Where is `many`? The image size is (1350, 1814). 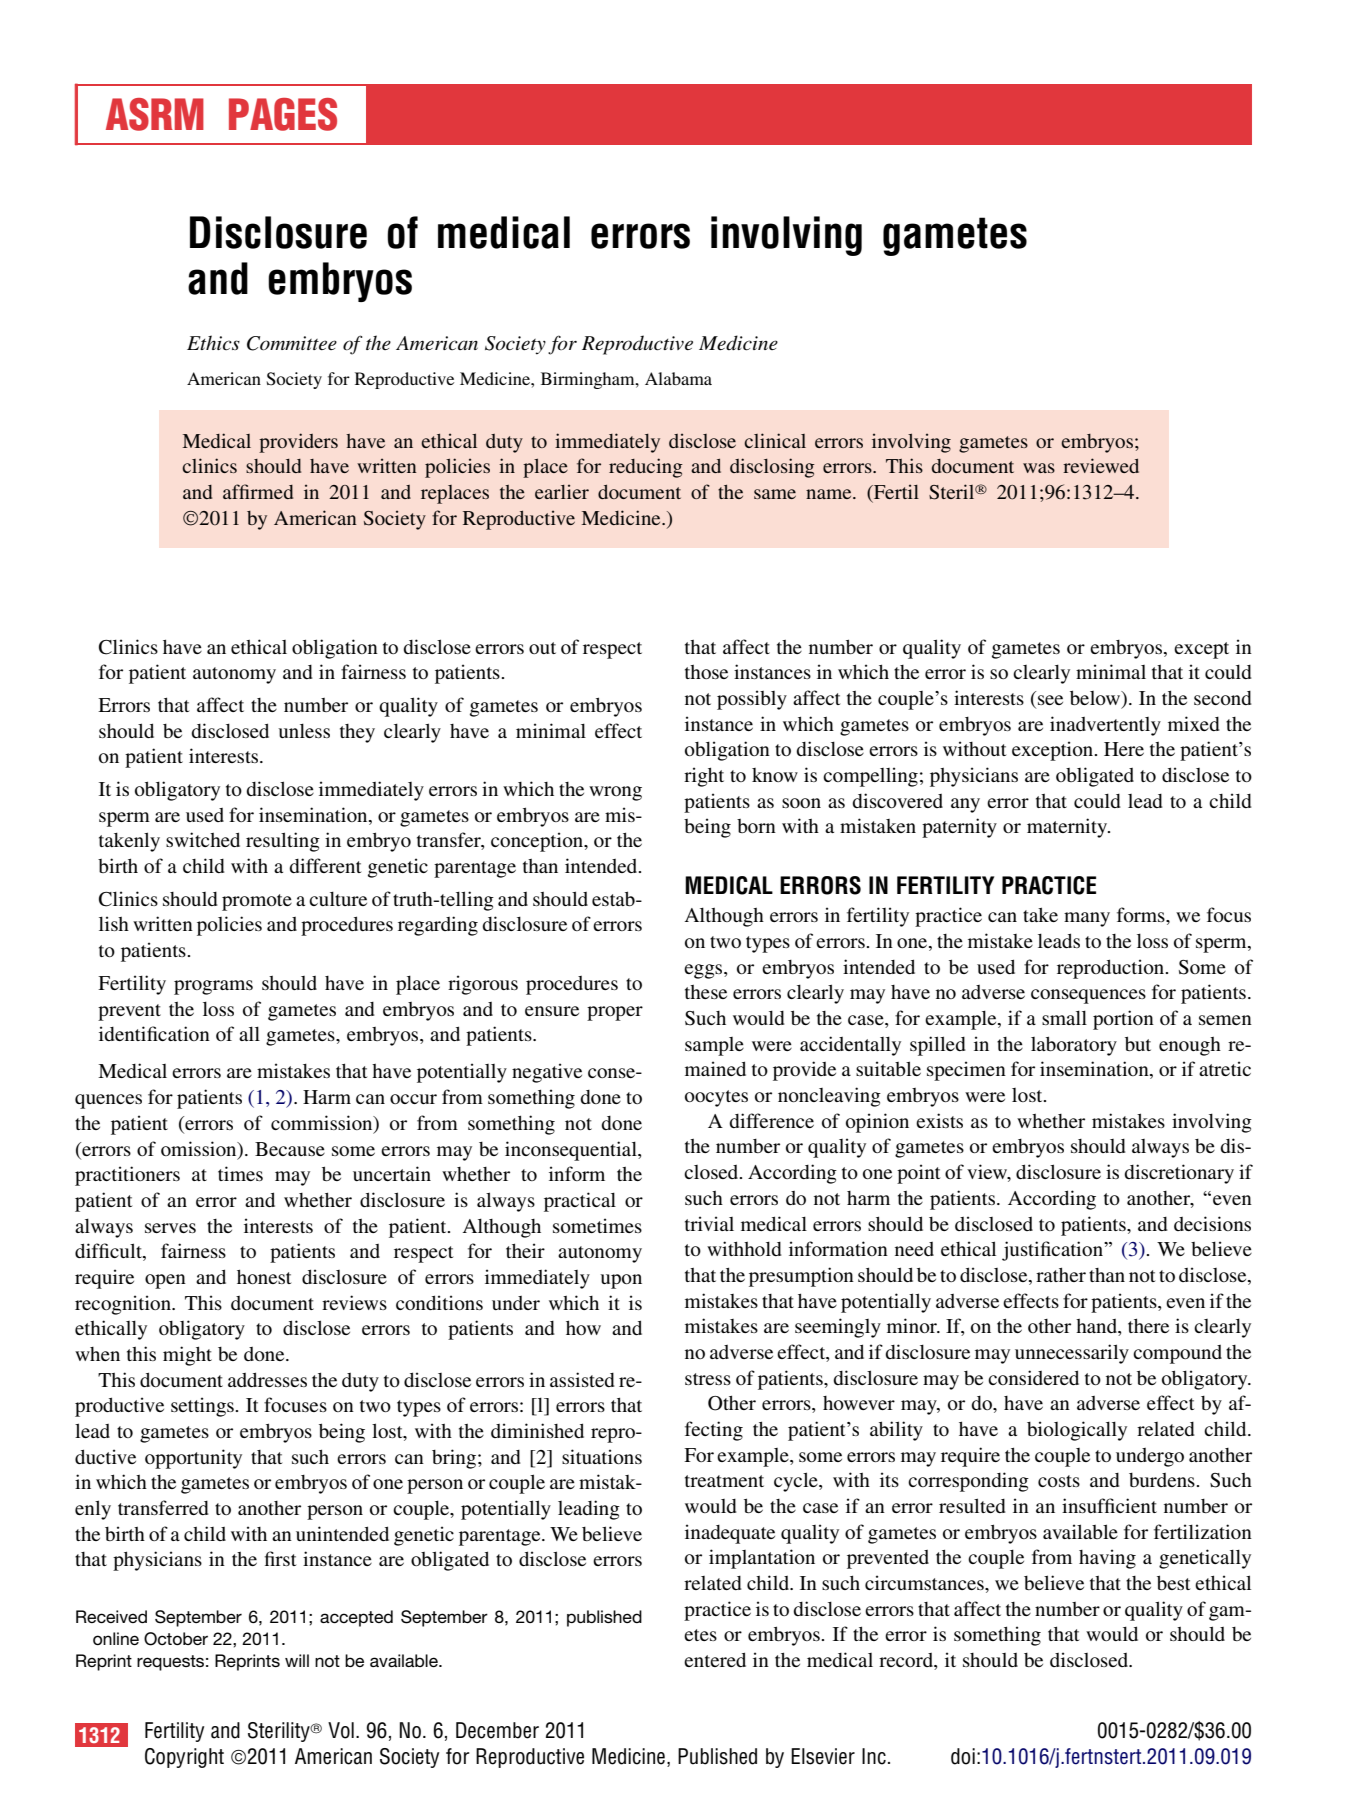
many is located at coordinates (1087, 919).
